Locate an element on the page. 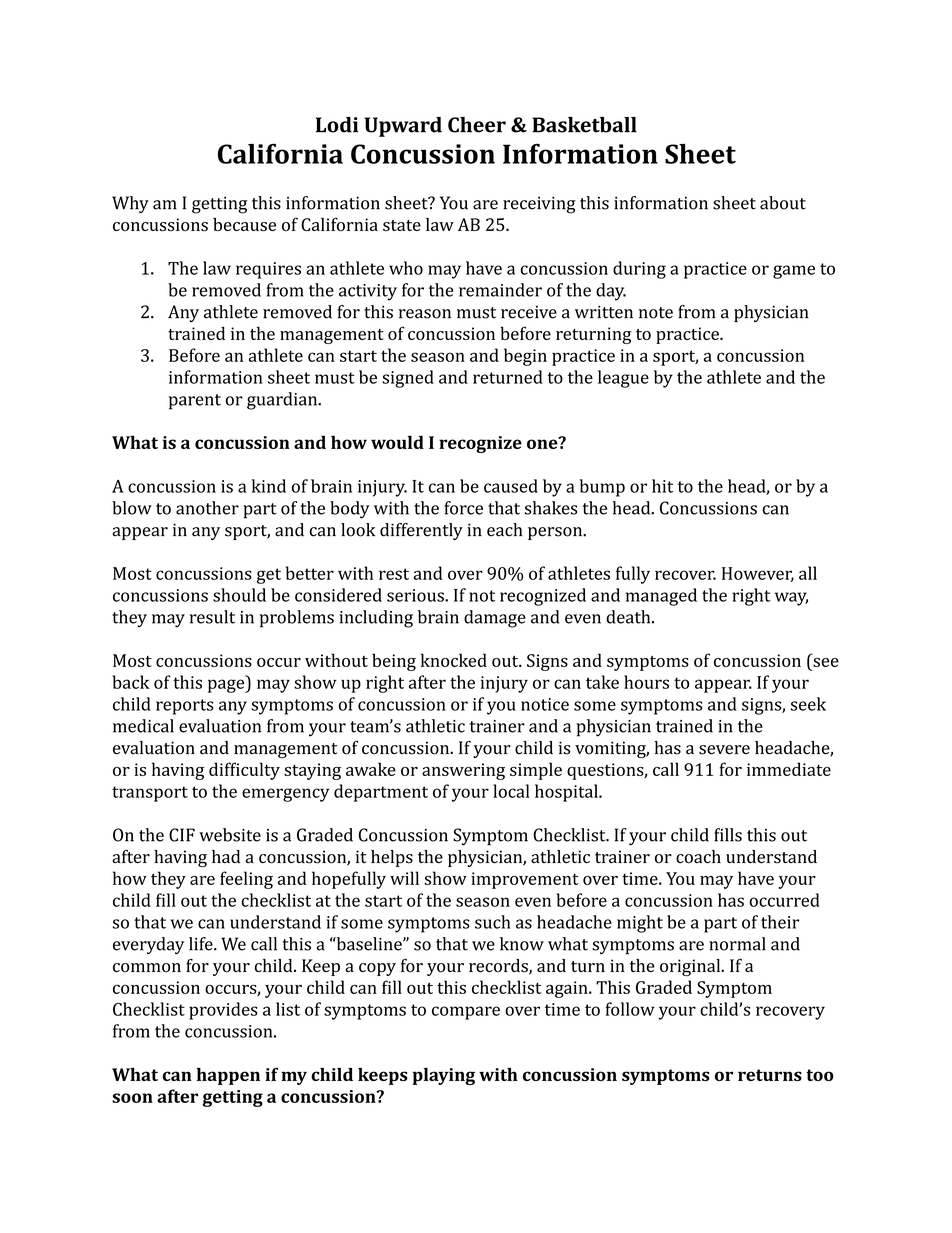 This image has width=952, height=1233. result is located at coordinates (212, 617).
